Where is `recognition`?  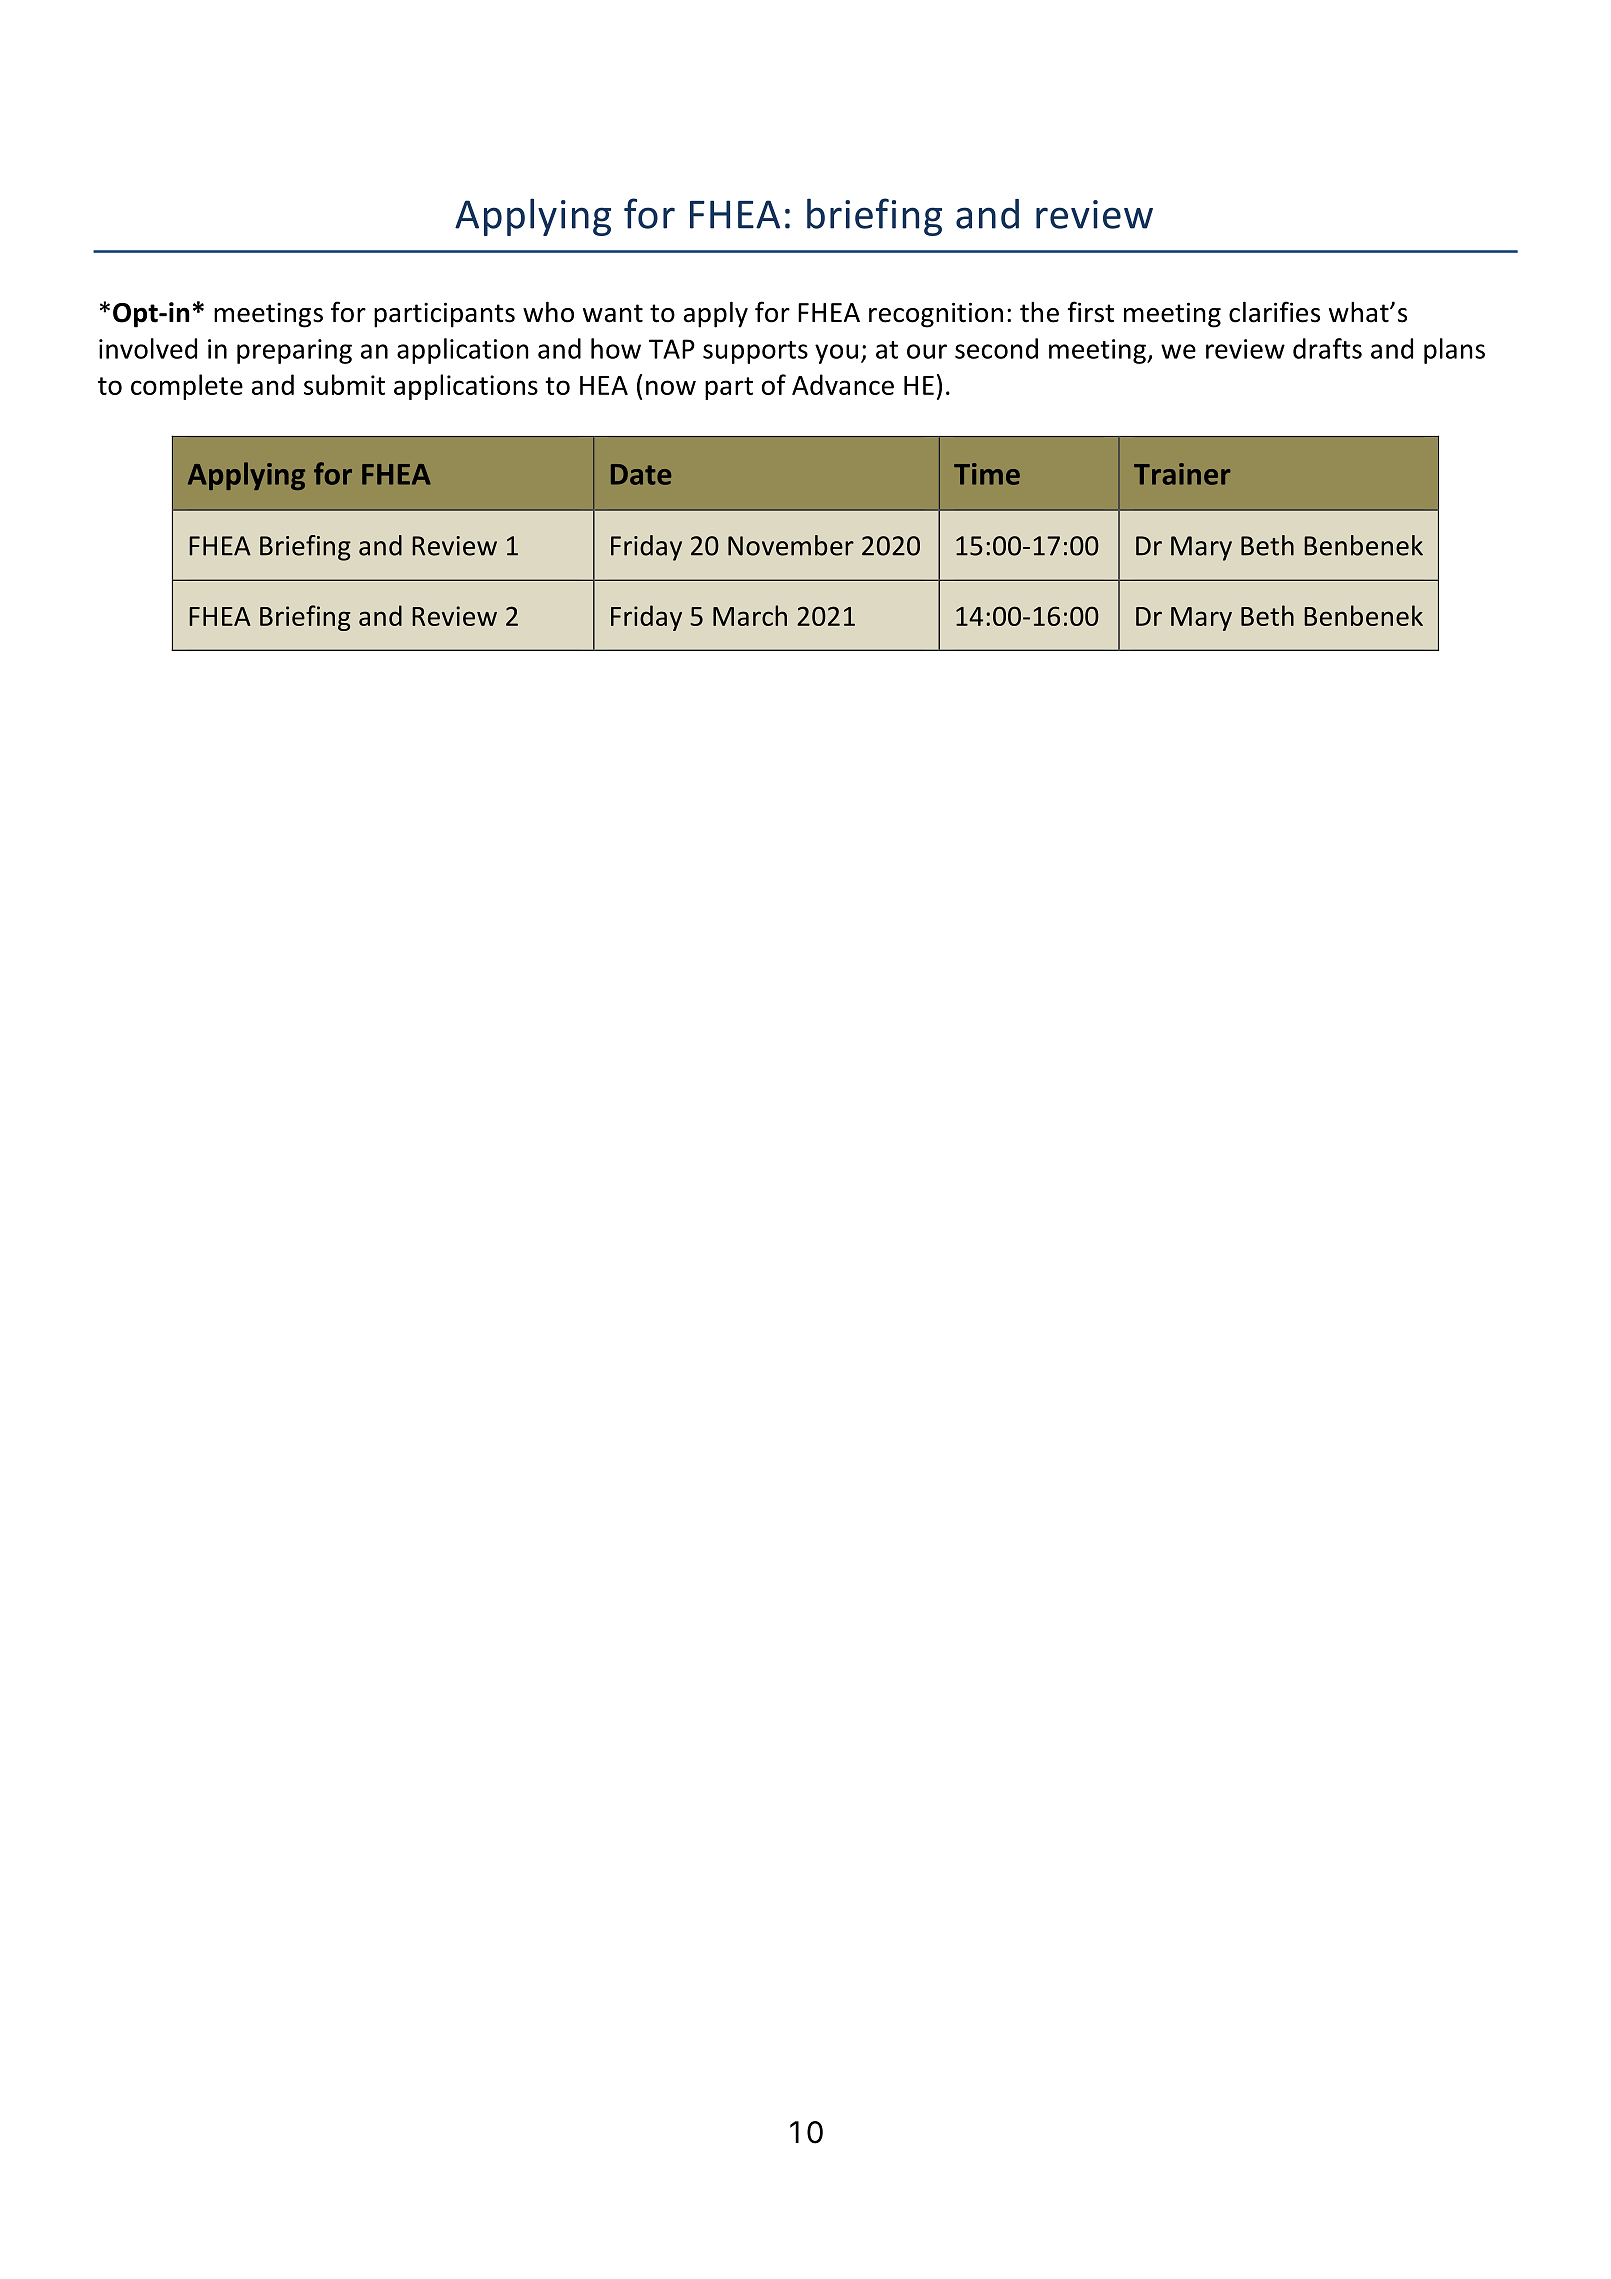 recognition is located at coordinates (936, 315).
